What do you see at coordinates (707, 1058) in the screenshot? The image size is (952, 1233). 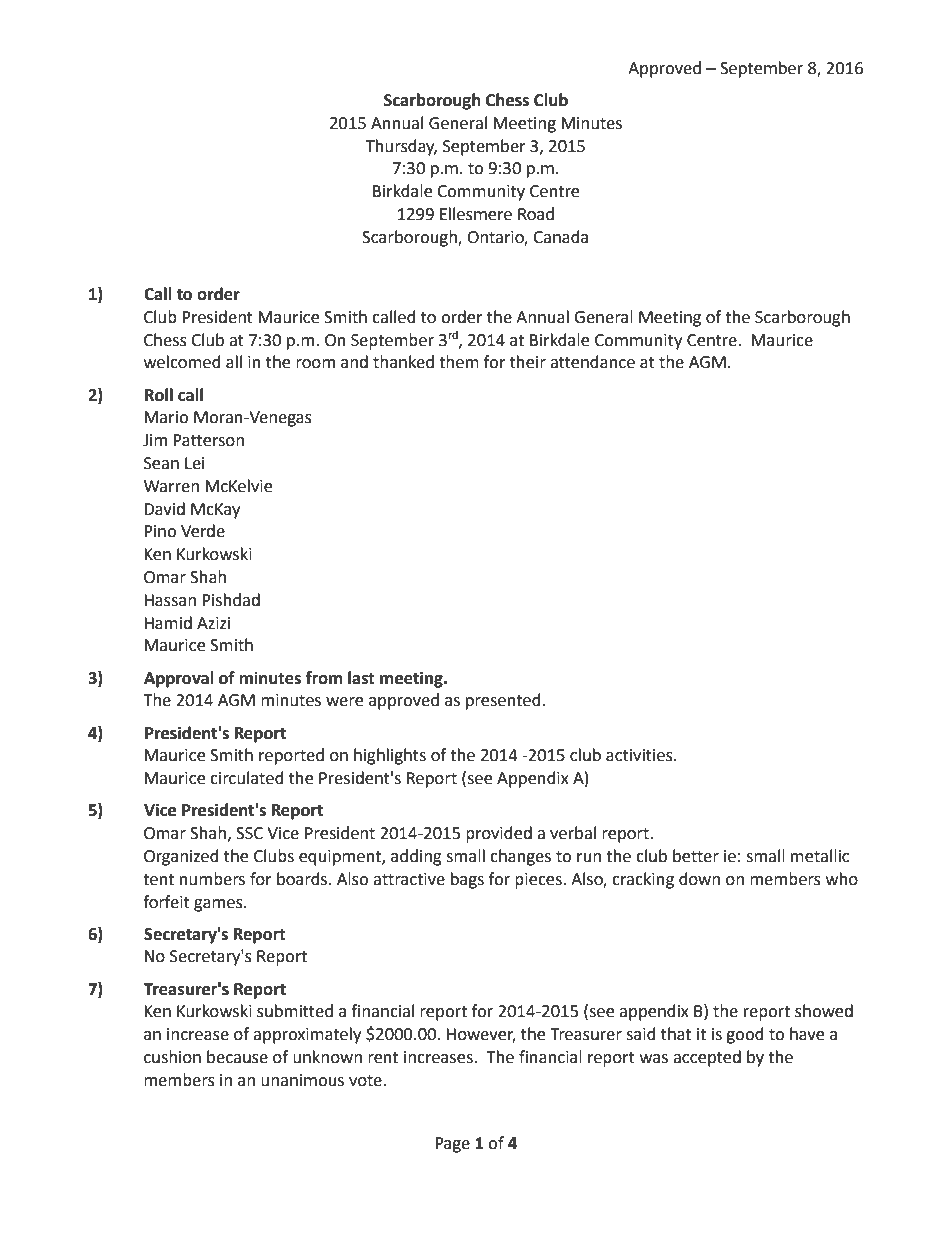 I see `accepted` at bounding box center [707, 1058].
